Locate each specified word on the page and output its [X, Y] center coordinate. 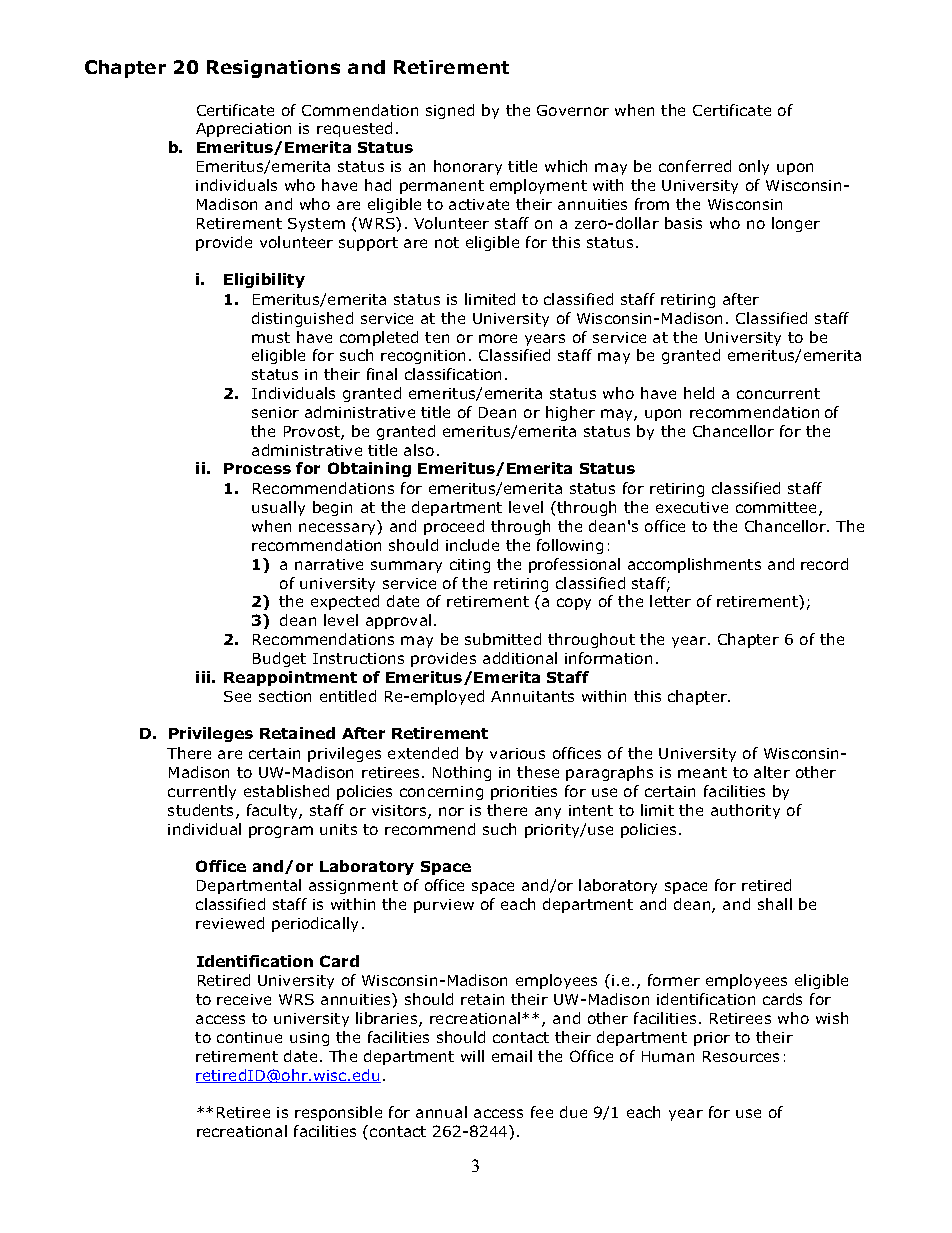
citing [470, 566]
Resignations [273, 69]
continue [249, 1037]
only [754, 167]
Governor [573, 110]
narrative [329, 564]
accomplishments [694, 565]
